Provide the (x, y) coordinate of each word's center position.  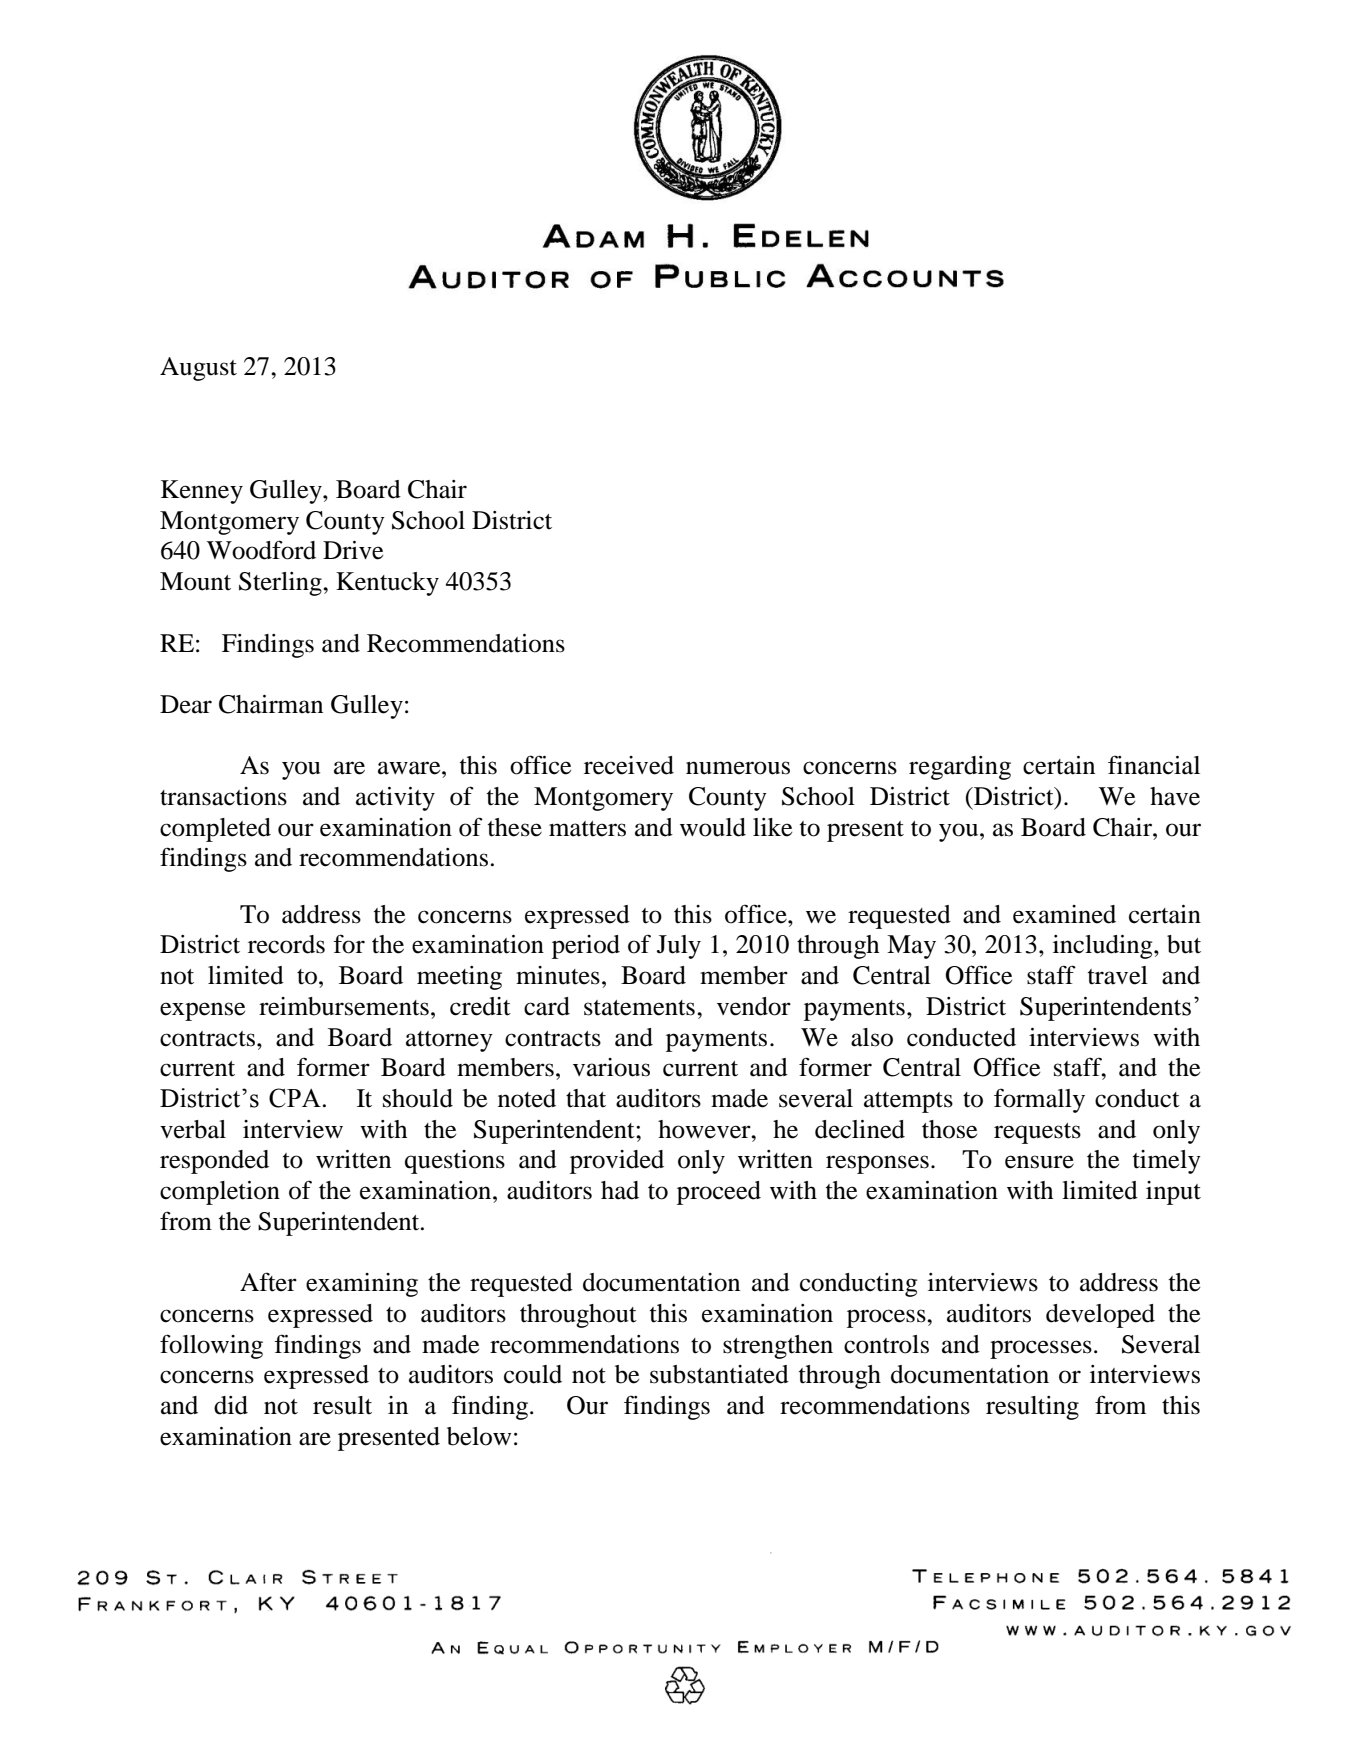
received (629, 765)
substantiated (719, 1374)
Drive (353, 550)
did (231, 1405)
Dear (186, 704)
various (611, 1067)
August (198, 369)
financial (1154, 765)
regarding (960, 768)
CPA (295, 1098)
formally (1039, 1100)
